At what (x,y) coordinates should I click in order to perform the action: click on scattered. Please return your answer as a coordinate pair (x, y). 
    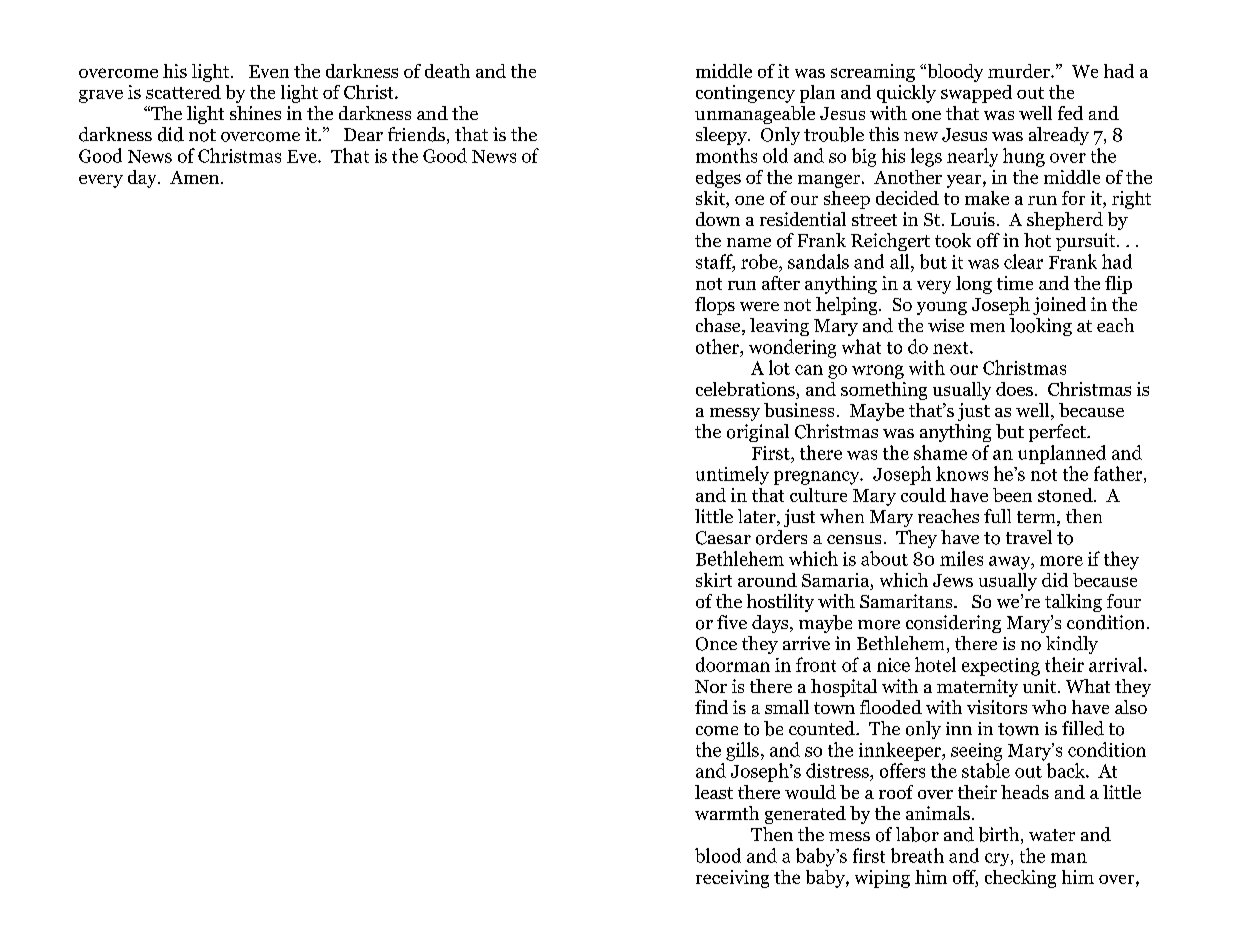
    Looking at the image, I should click on (183, 92).
